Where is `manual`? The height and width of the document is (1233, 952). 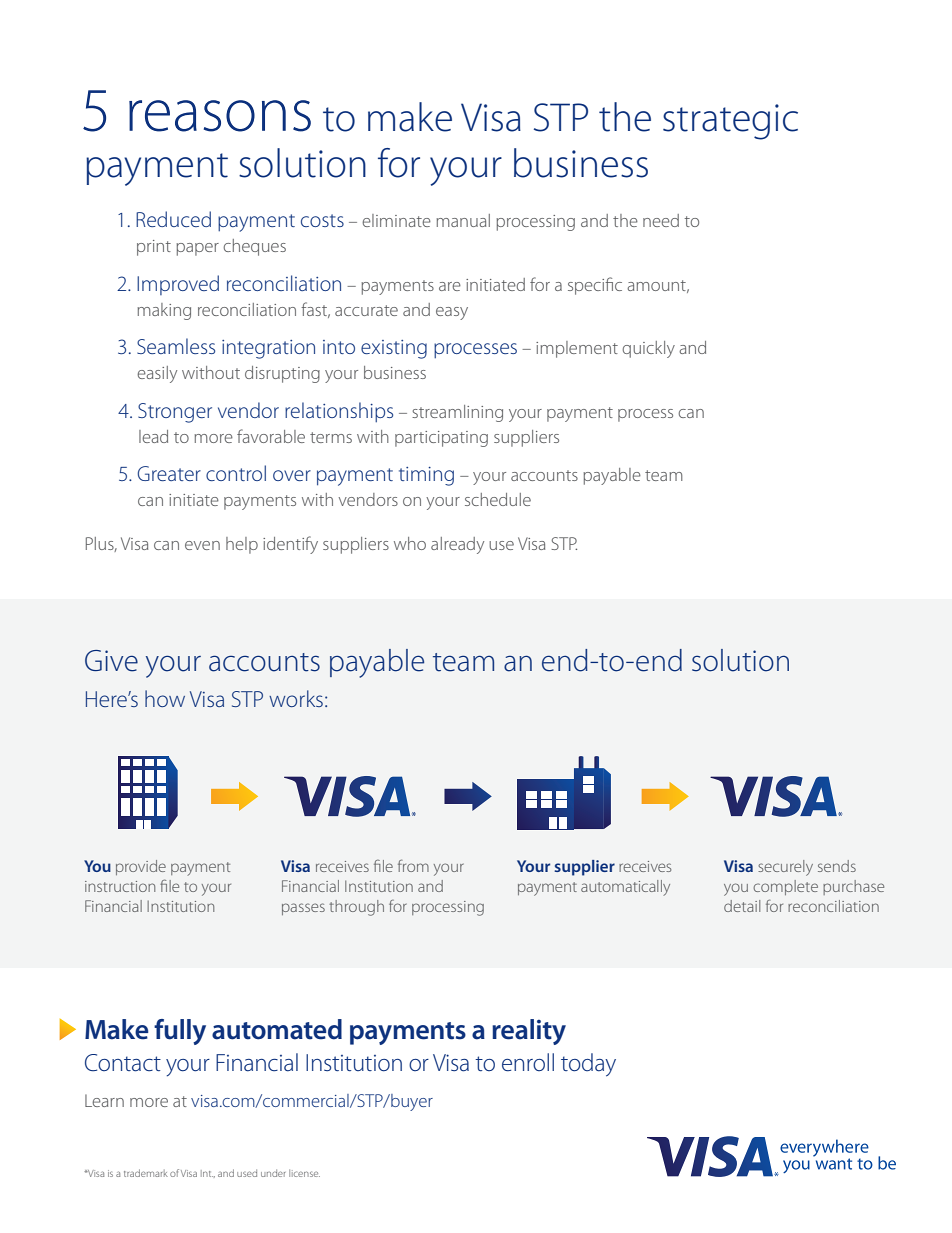
manual is located at coordinates (463, 220).
